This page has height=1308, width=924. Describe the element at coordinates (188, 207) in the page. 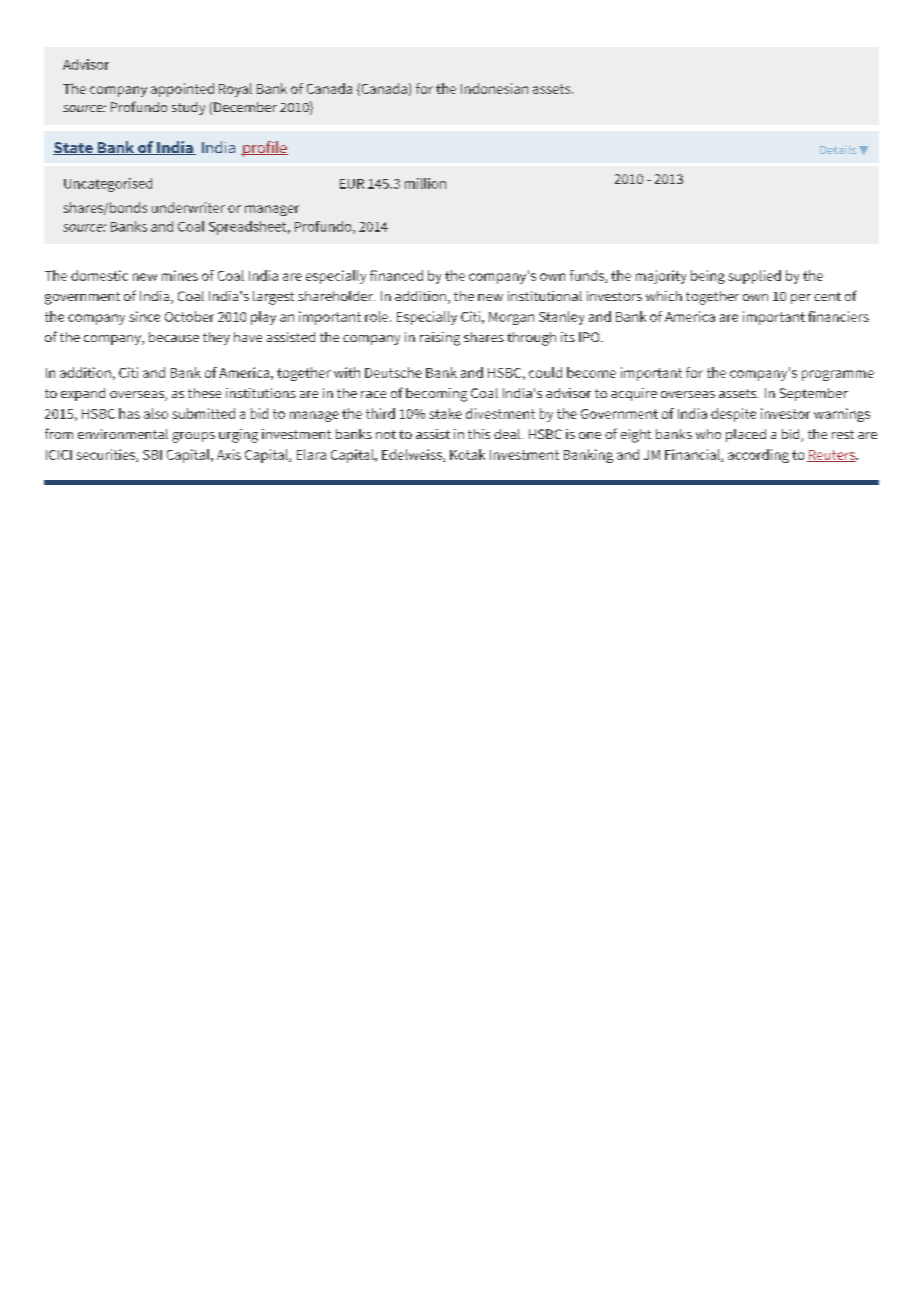

I see `underwriter` at that location.
